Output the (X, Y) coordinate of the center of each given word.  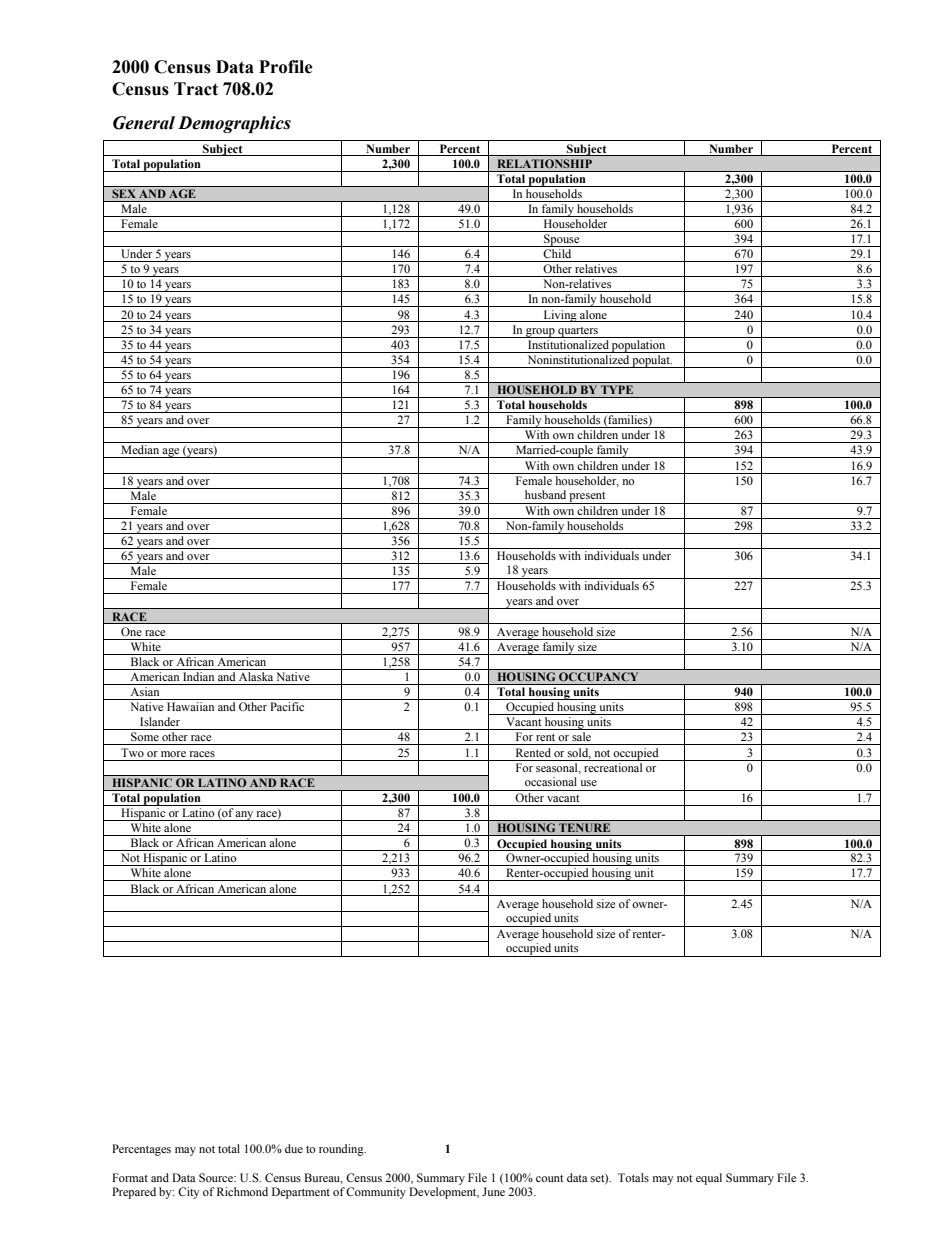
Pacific (287, 706)
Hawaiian (190, 706)
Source (217, 1177)
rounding (342, 1150)
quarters (578, 332)
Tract (196, 89)
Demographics (234, 124)
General (144, 123)
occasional (551, 781)
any (244, 816)
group (540, 333)
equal (709, 1179)
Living (560, 316)
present (588, 498)
